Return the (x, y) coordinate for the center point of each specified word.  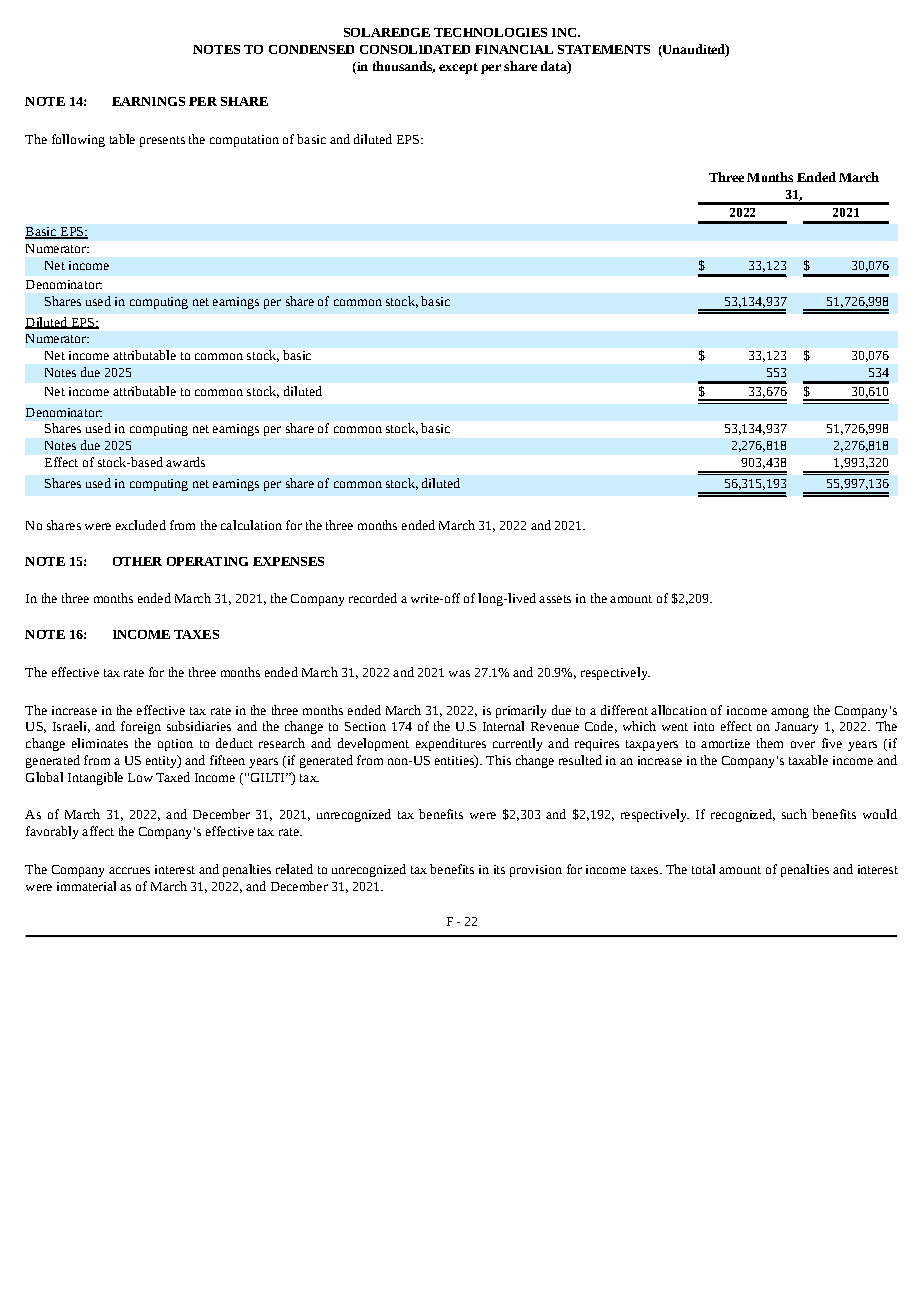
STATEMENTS (604, 49)
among (790, 713)
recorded (373, 598)
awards (185, 462)
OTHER (137, 561)
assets (555, 599)
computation (244, 141)
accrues (129, 870)
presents (162, 141)
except (458, 68)
